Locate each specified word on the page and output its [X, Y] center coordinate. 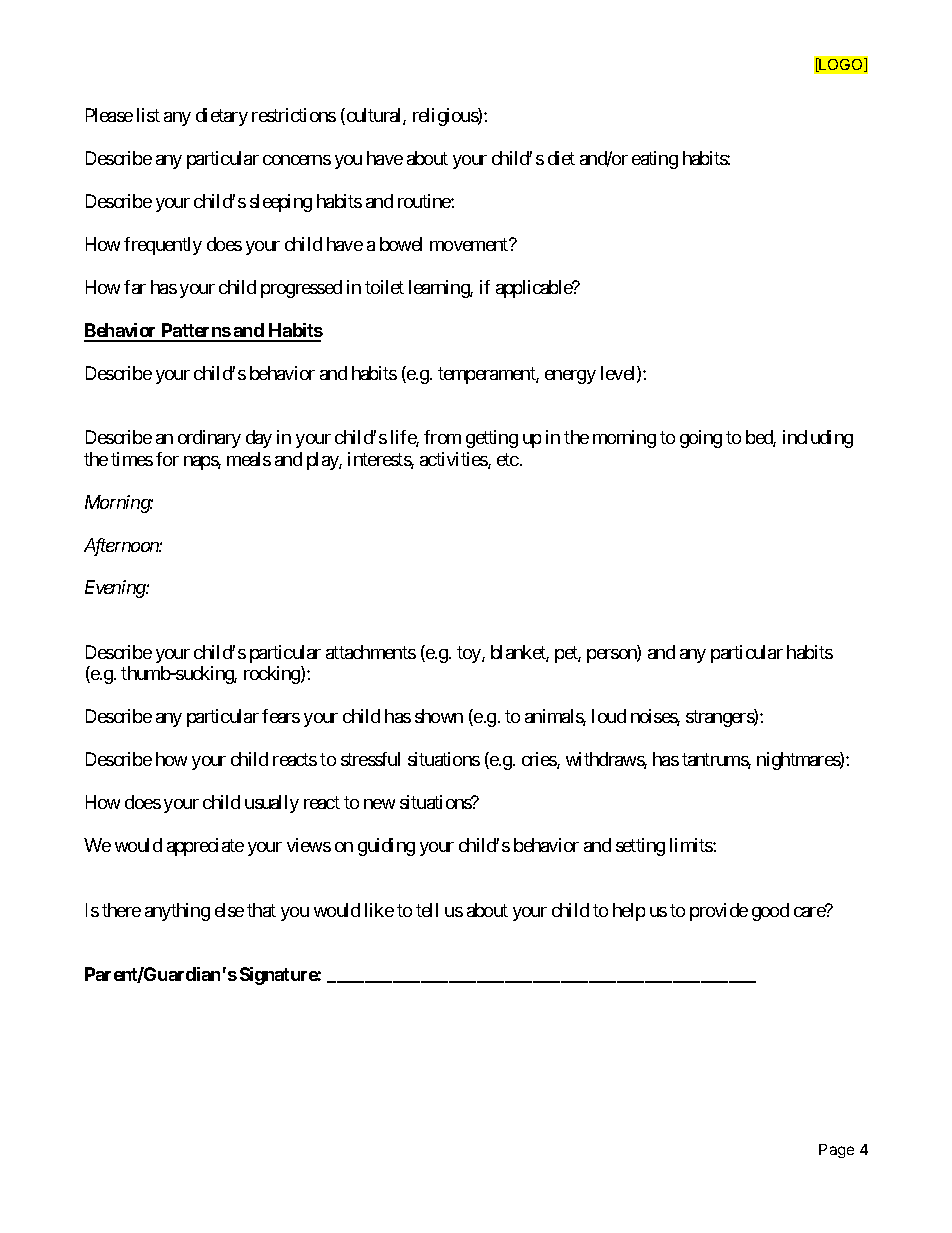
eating [655, 160]
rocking [273, 675]
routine [425, 201]
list [148, 115]
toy [470, 654]
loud [609, 716]
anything [177, 912]
